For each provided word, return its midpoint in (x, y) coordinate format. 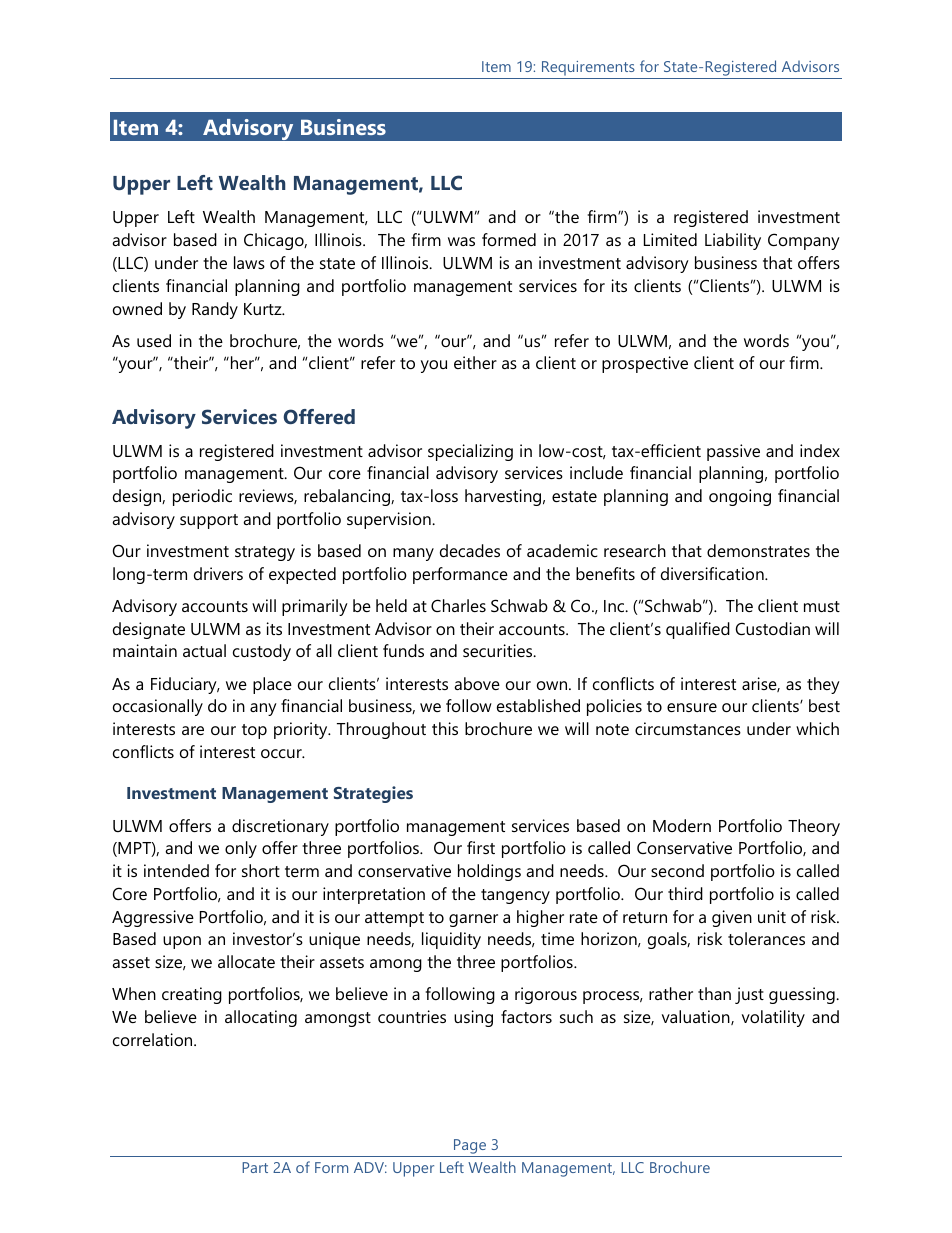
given (732, 918)
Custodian (773, 628)
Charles (458, 605)
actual (204, 650)
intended (176, 870)
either (475, 362)
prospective (645, 364)
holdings (489, 872)
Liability (733, 241)
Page (470, 1146)
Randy (215, 310)
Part (255, 1167)
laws (249, 262)
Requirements (588, 70)
